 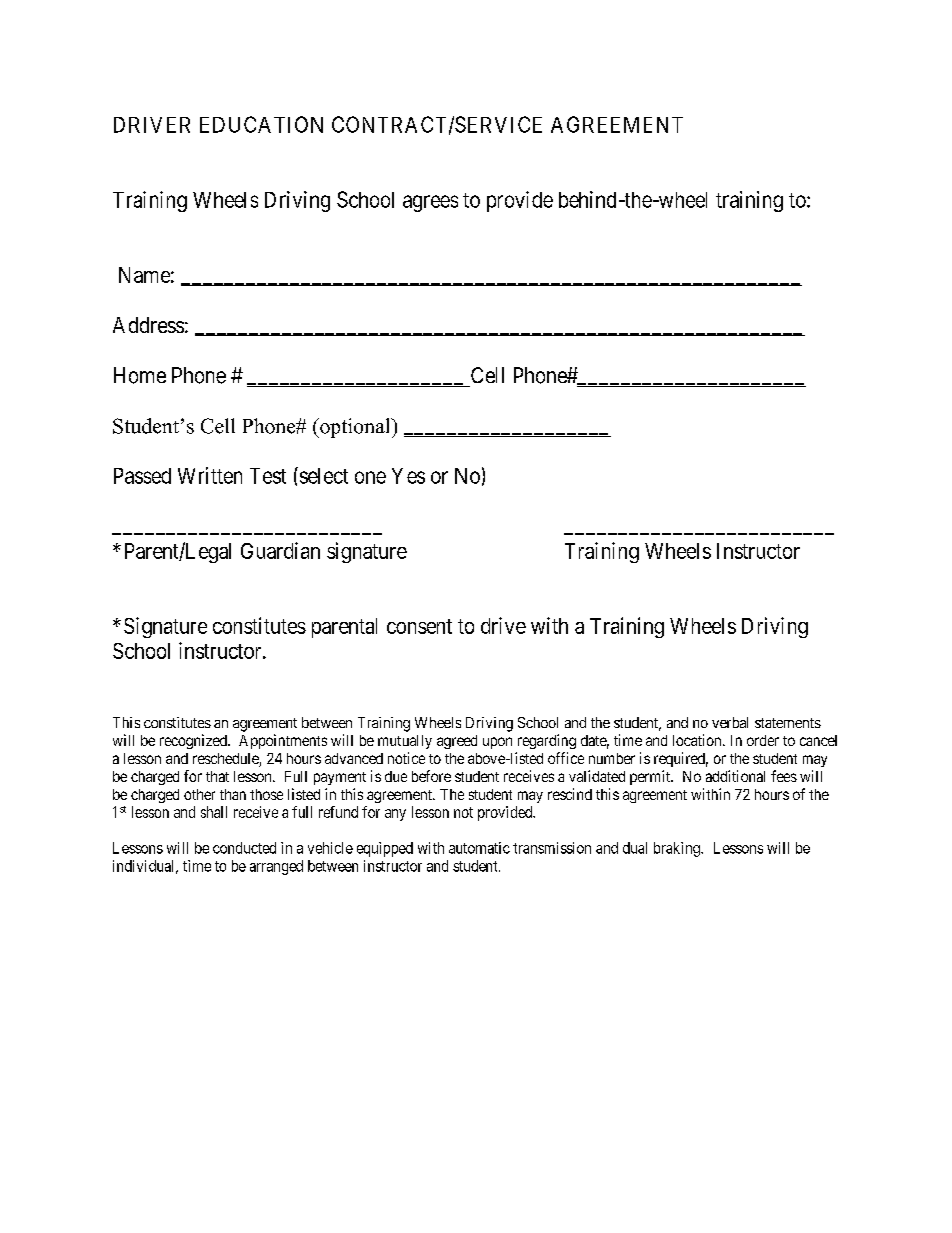 I want to click on optional, so click(x=355, y=428).
